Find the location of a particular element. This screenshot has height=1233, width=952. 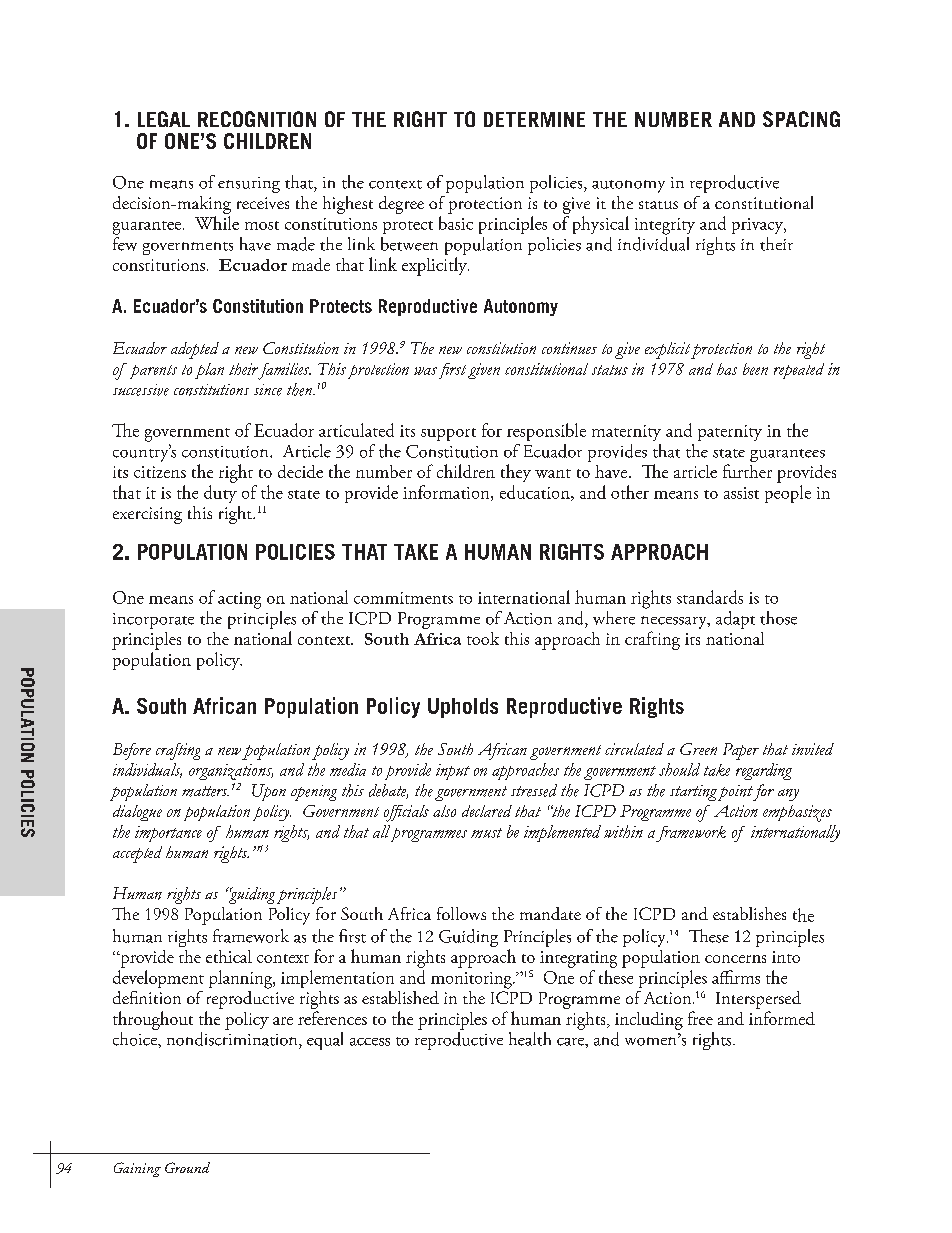

importance is located at coordinates (168, 834).
